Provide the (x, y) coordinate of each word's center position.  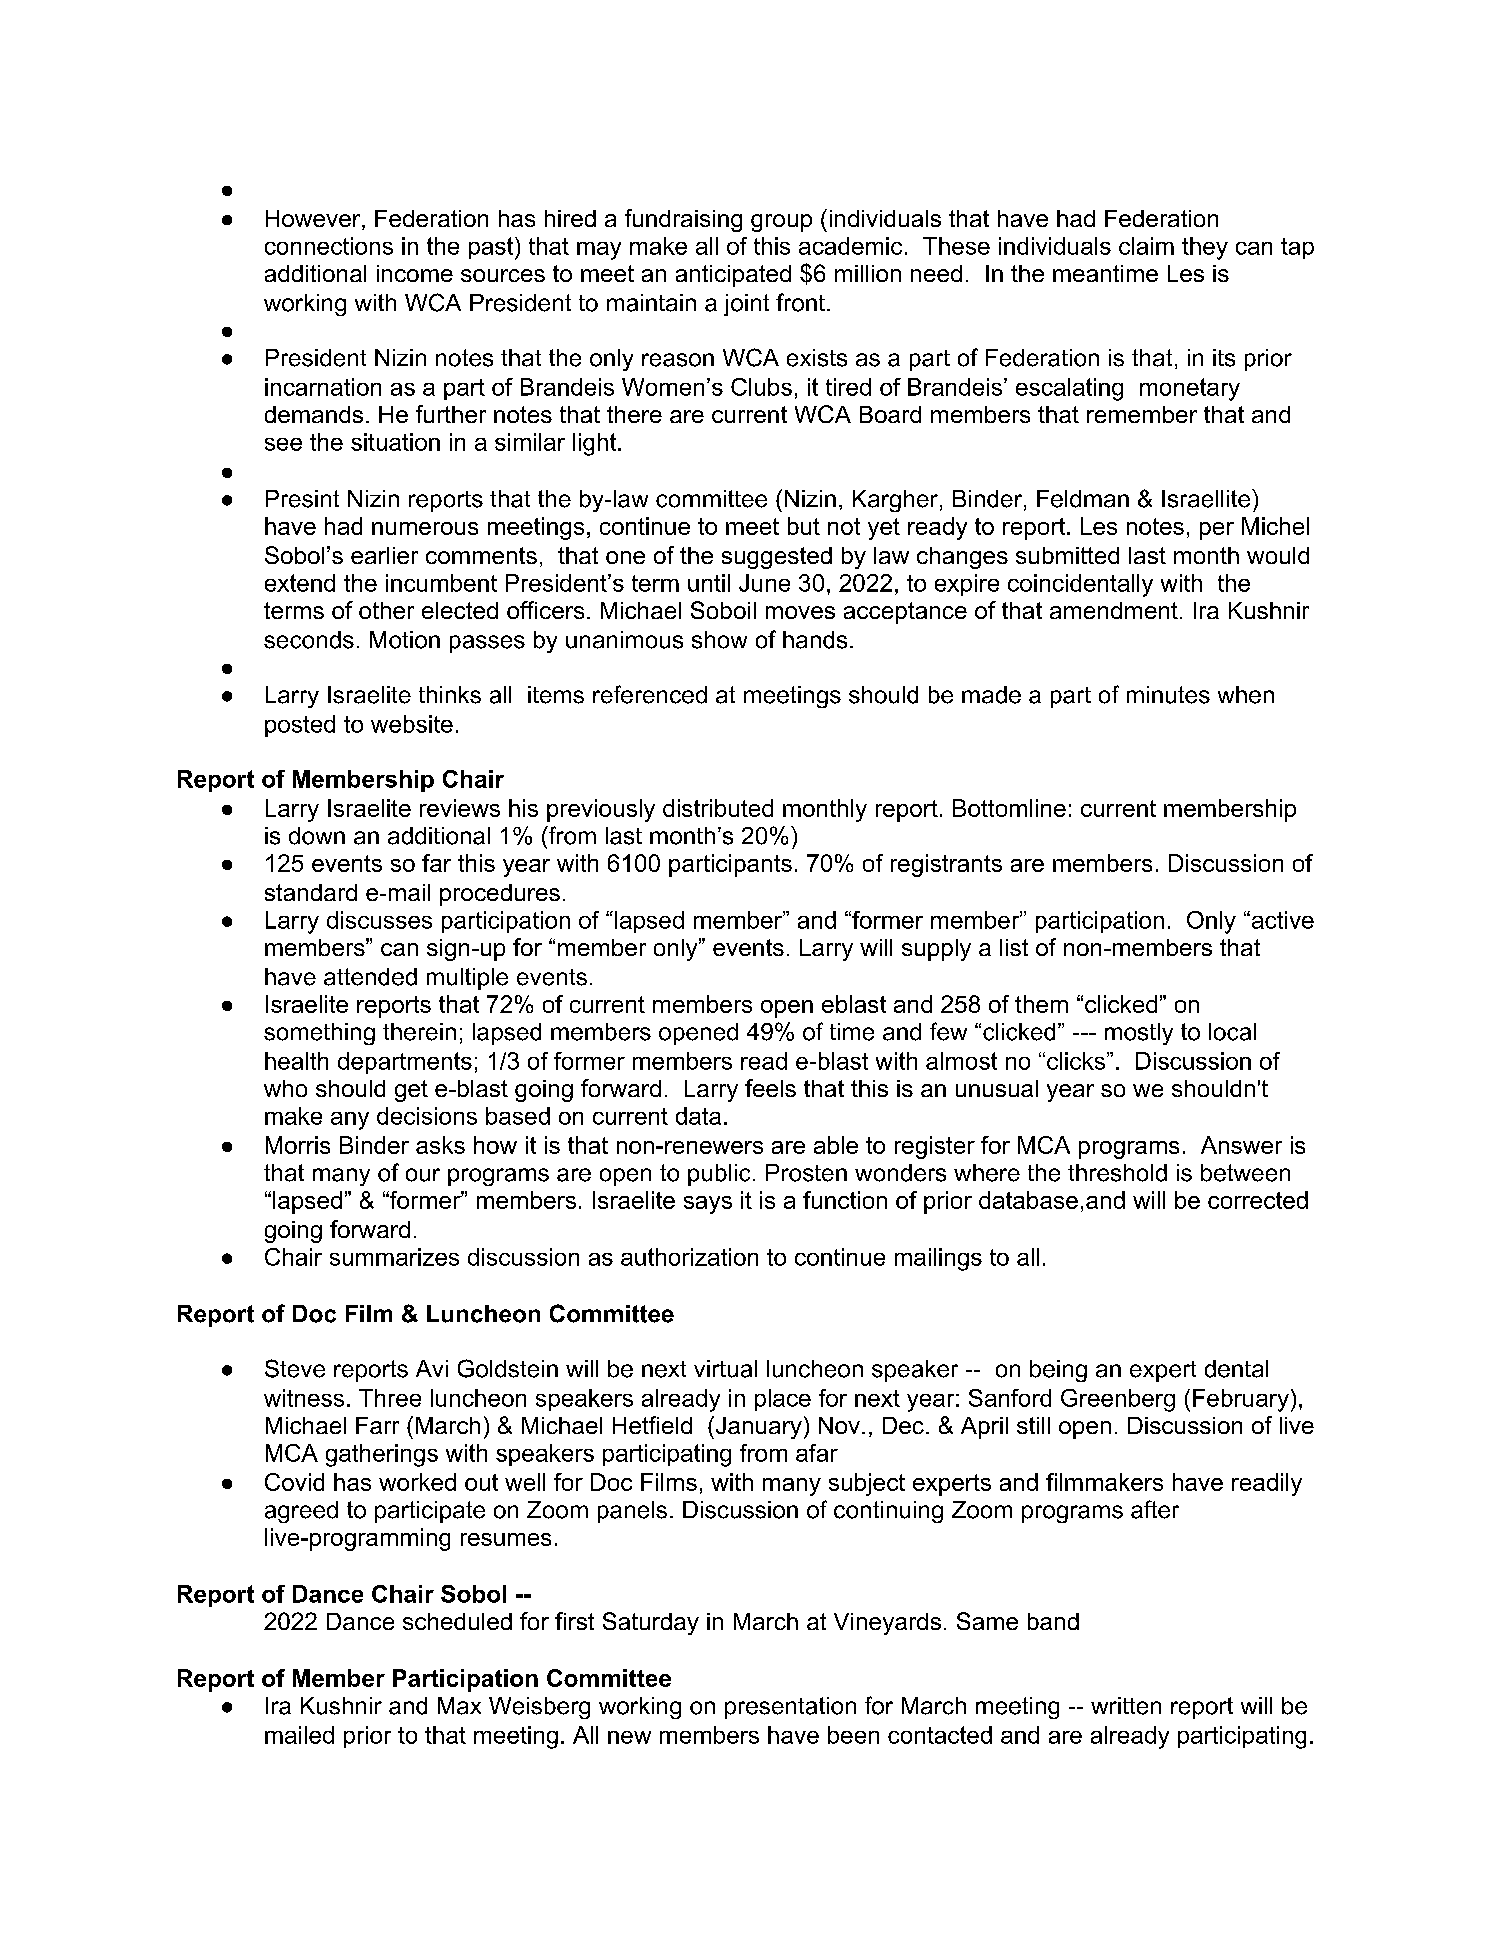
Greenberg (1118, 1400)
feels (770, 1088)
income (415, 273)
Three (390, 1398)
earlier (384, 555)
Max (459, 1706)
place (783, 1400)
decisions (427, 1116)
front (800, 302)
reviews (460, 808)
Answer (1241, 1145)
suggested (777, 558)
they (1205, 248)
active (1281, 920)
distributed (718, 808)
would (1278, 555)
